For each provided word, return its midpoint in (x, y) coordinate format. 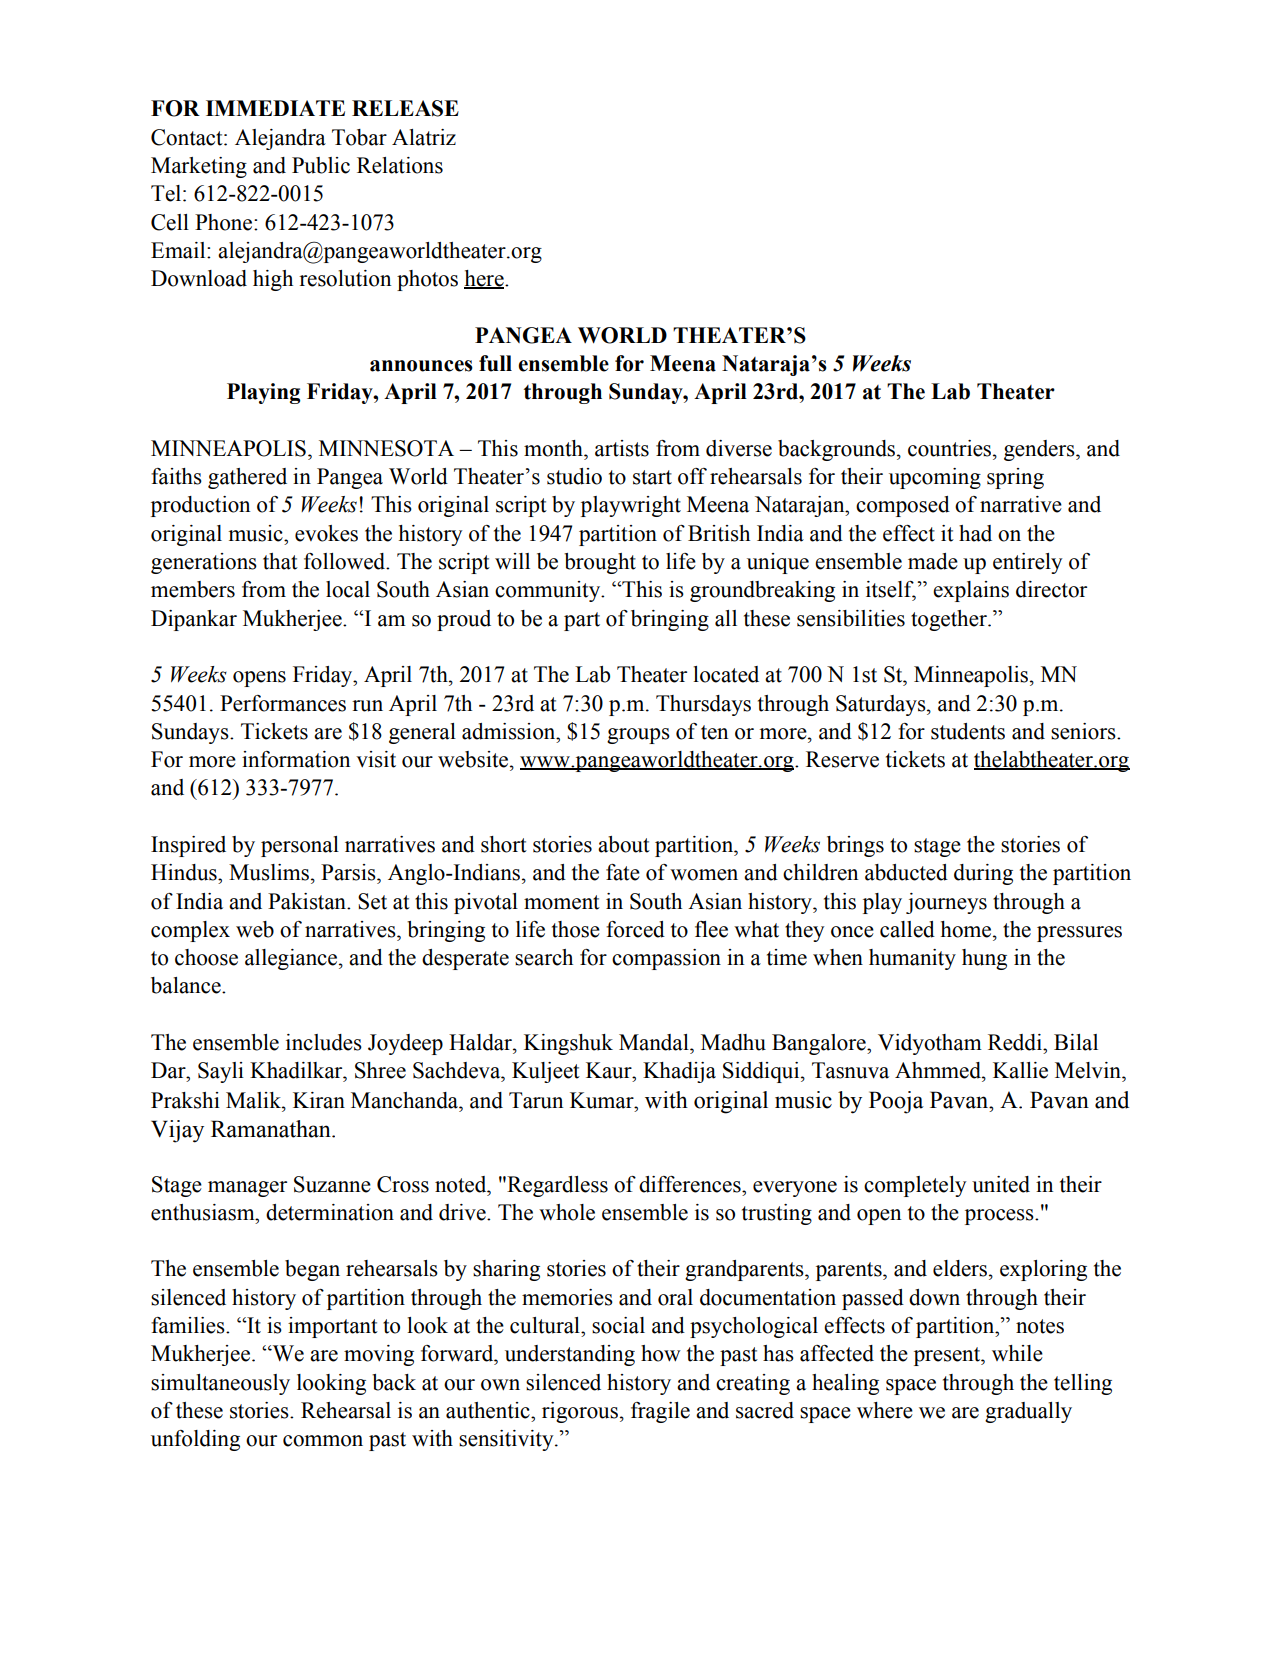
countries (951, 448)
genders (1040, 450)
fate (623, 872)
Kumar (603, 1100)
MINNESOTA (386, 448)
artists (622, 448)
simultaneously (220, 1384)
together (950, 620)
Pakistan (308, 901)
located (726, 674)
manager (247, 1189)
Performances (283, 703)
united (1001, 1184)
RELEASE (405, 108)
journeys (946, 903)
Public (321, 165)
